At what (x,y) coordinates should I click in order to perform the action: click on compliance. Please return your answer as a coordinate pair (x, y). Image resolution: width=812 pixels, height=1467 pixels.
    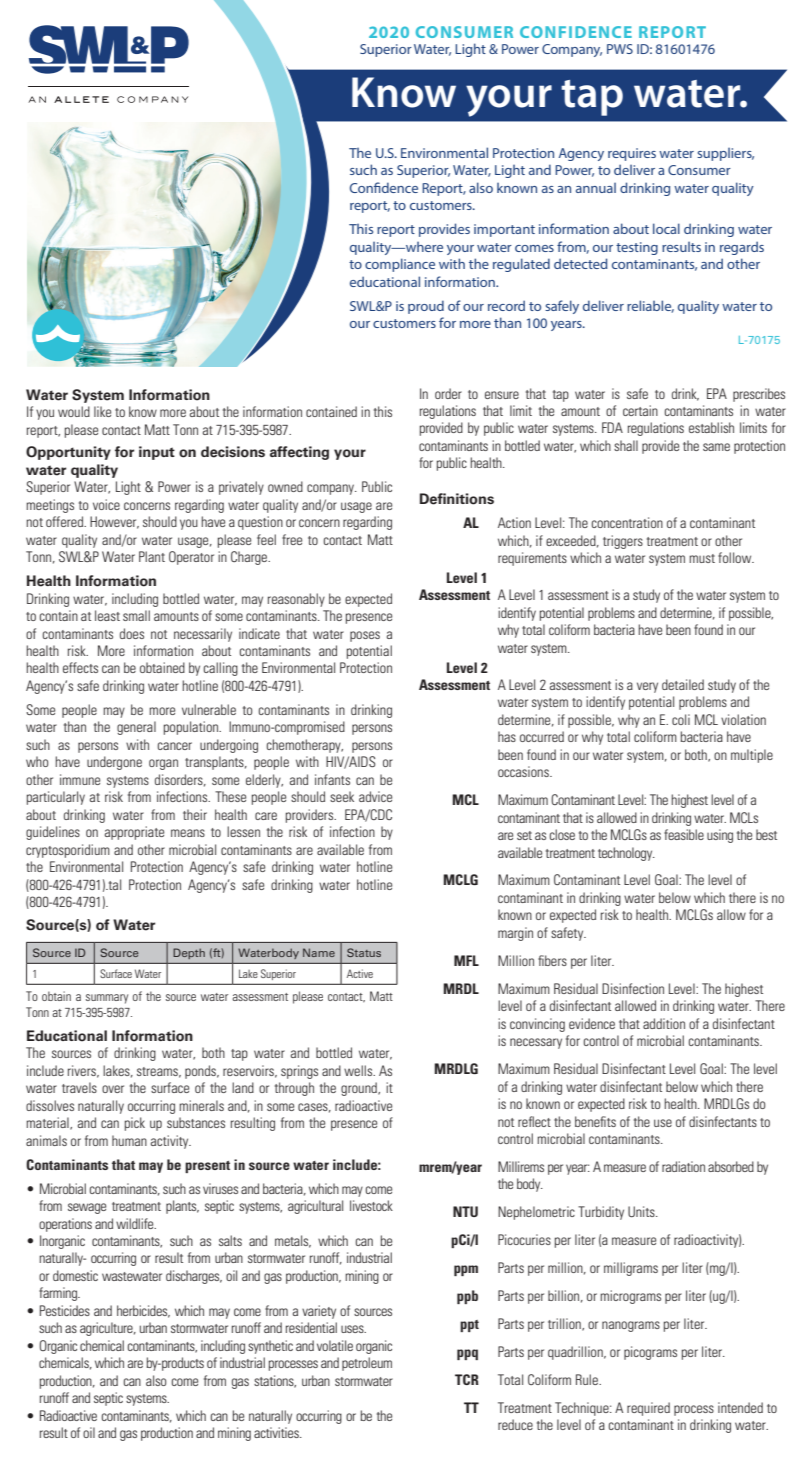
    Looking at the image, I should click on (400, 265).
